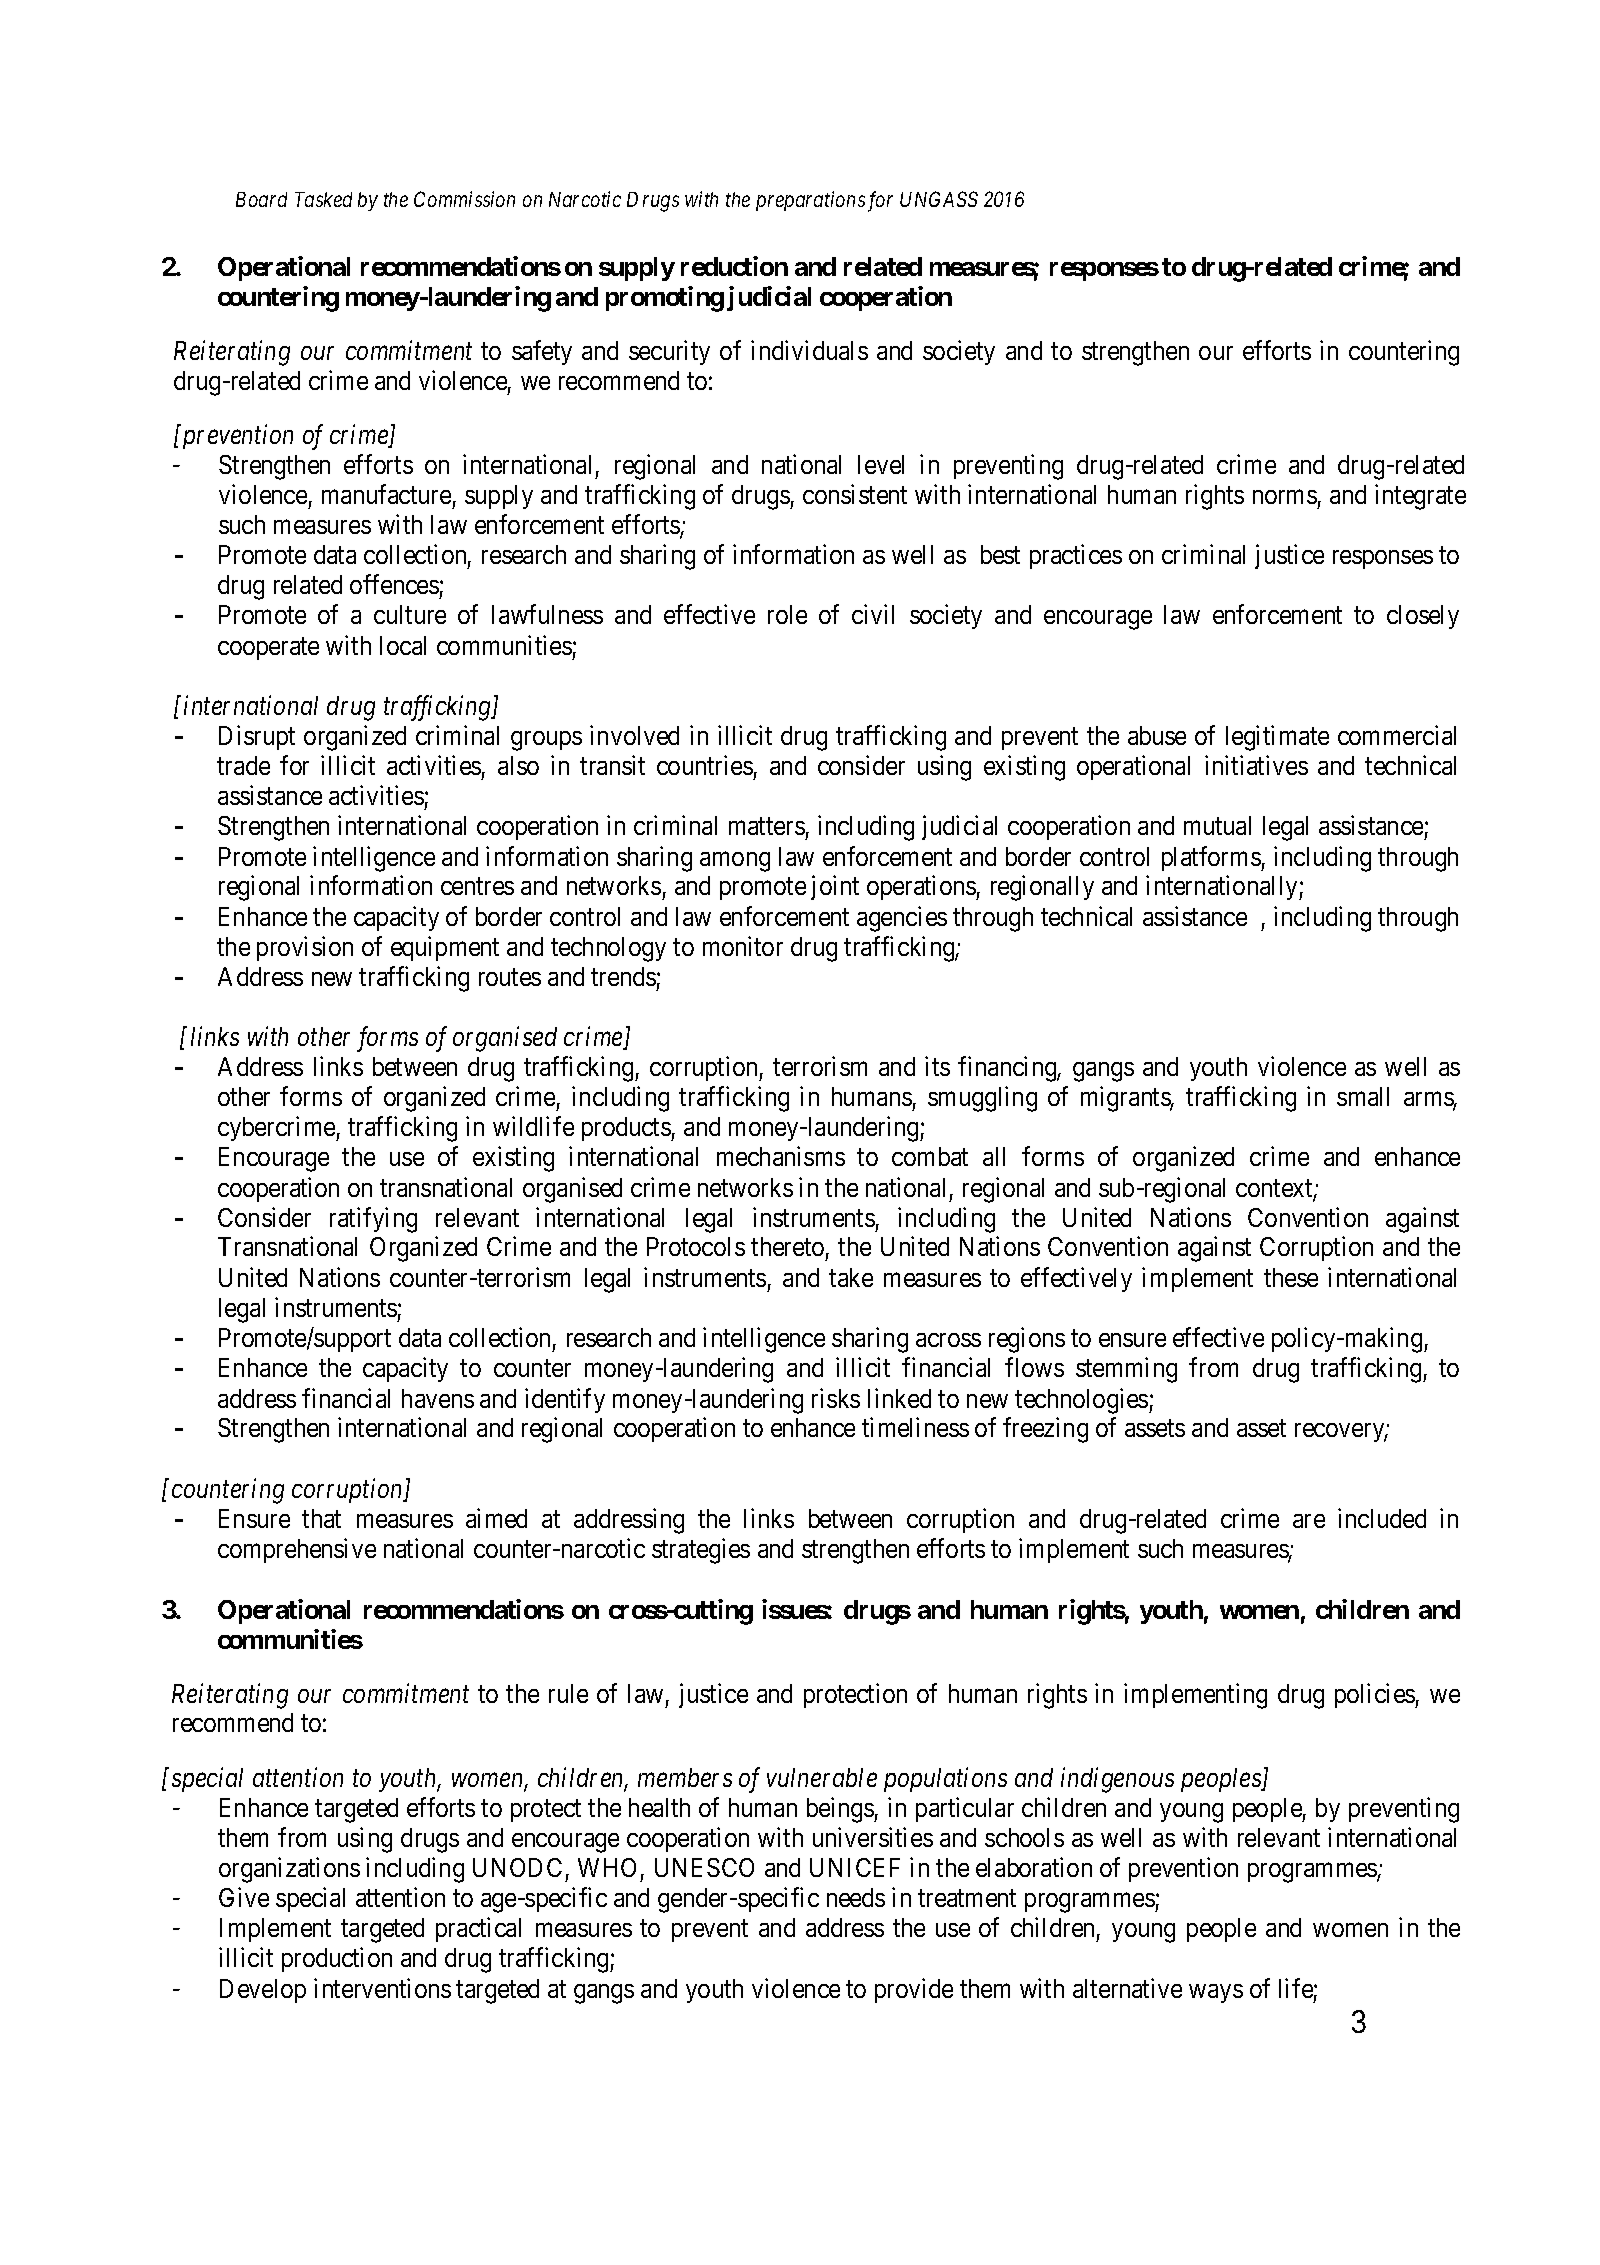 Image resolution: width=1600 pixels, height=2265 pixels. I want to click on preparations, so click(810, 201).
